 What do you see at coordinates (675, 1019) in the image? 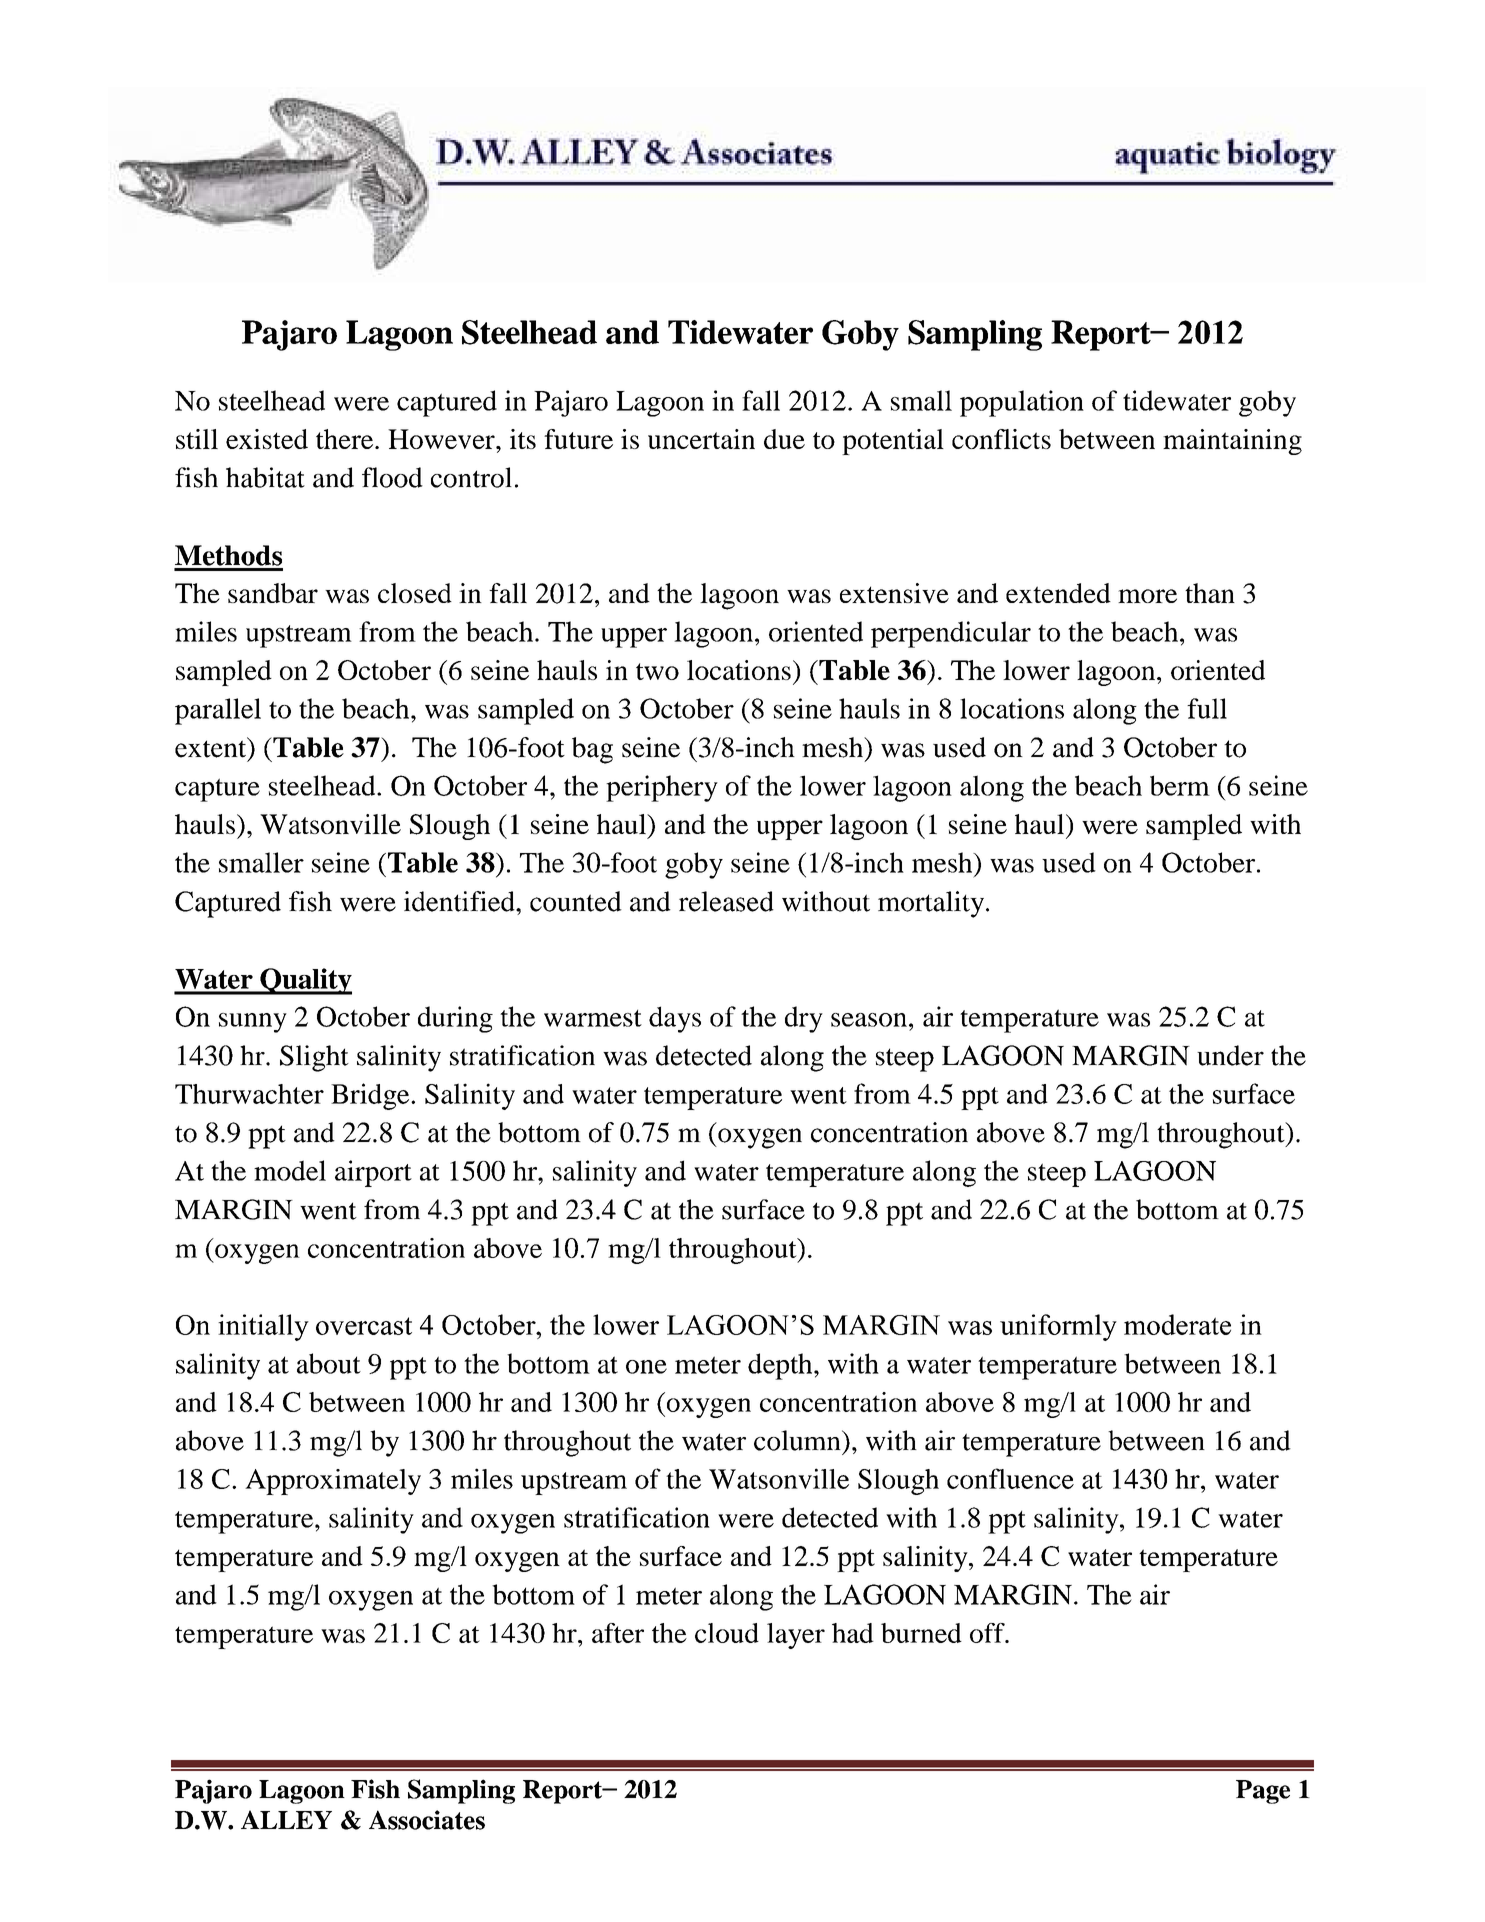
I see `days` at bounding box center [675, 1019].
